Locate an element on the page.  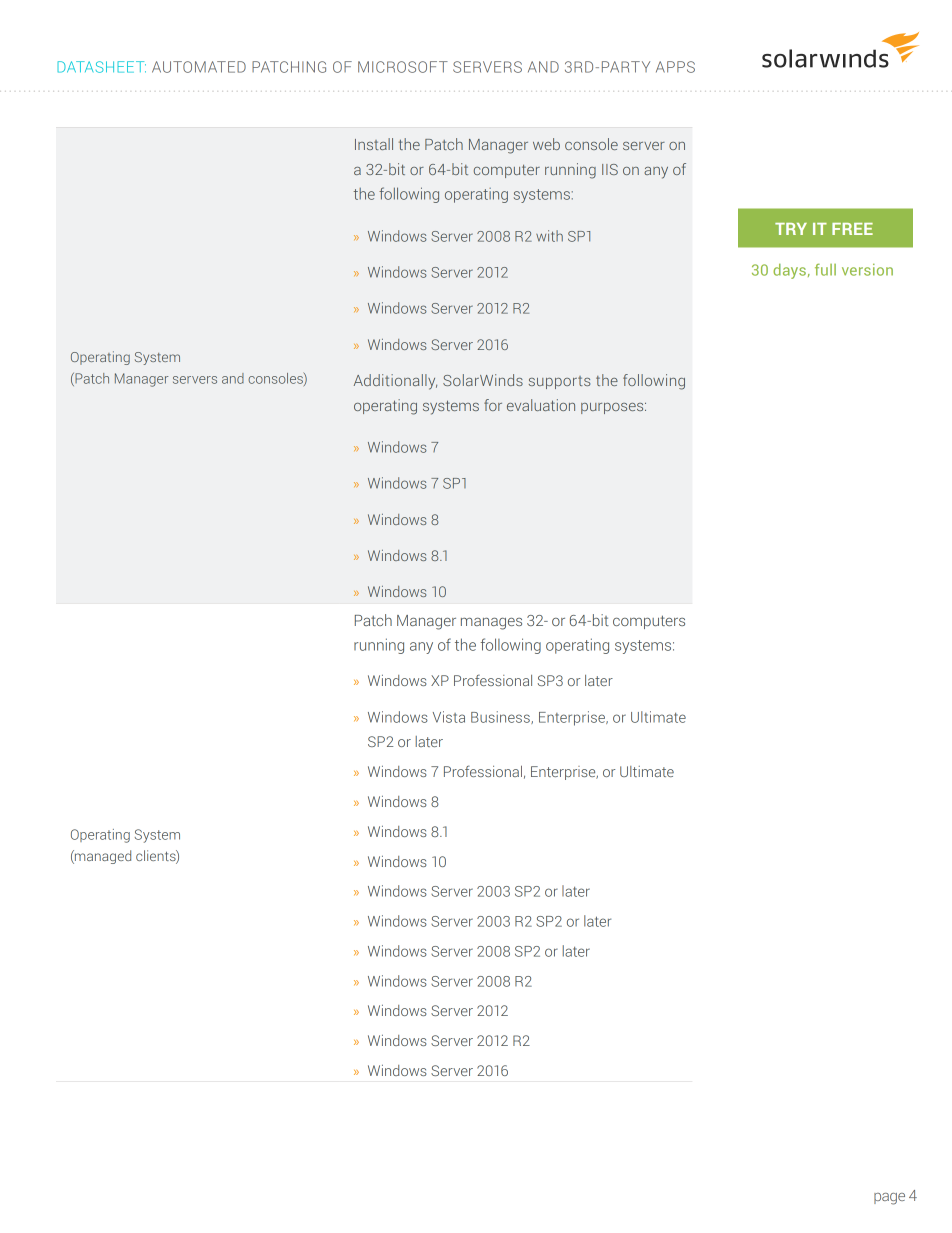
days is located at coordinates (789, 271).
